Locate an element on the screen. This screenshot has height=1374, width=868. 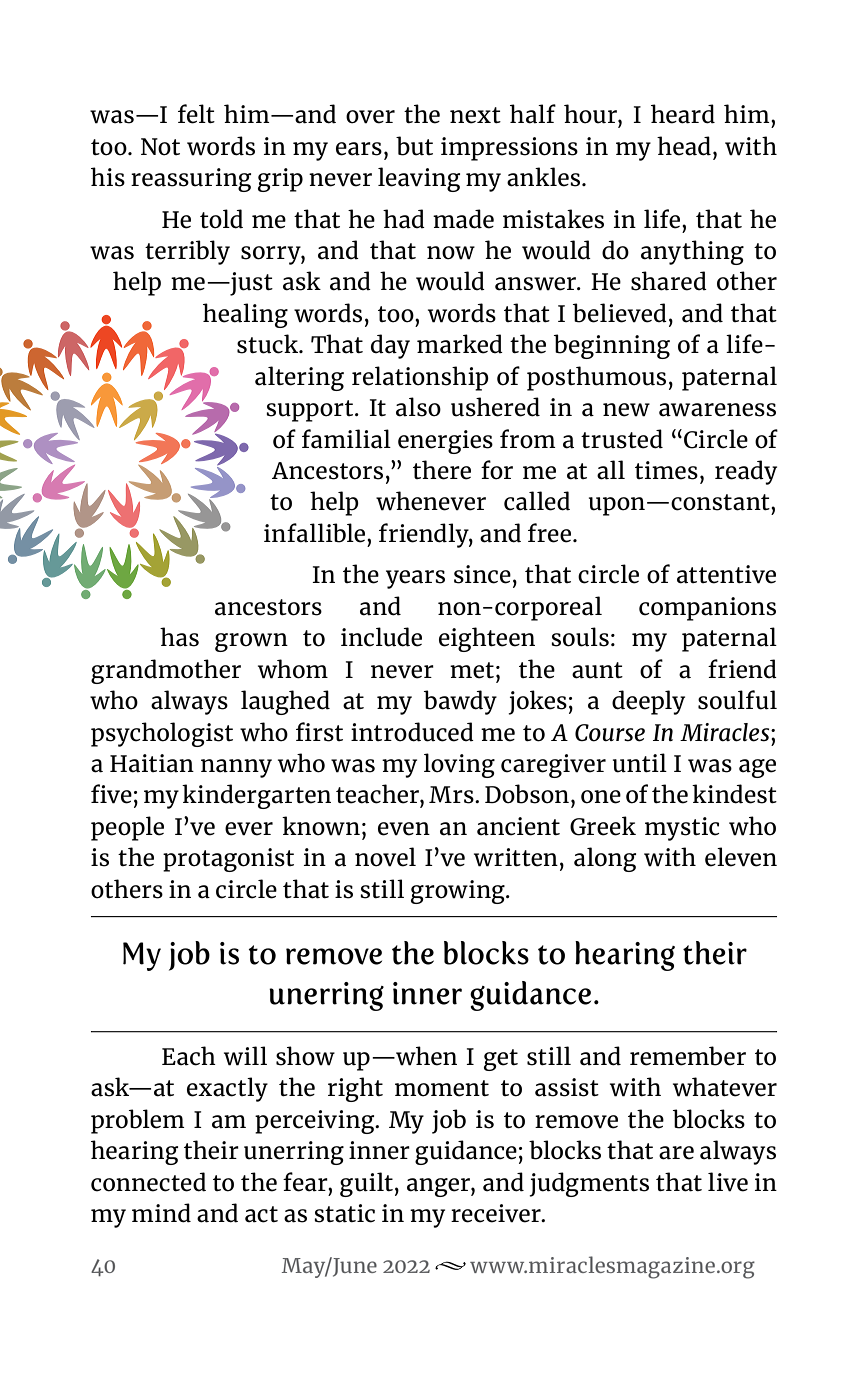
guilt is located at coordinates (366, 1184).
